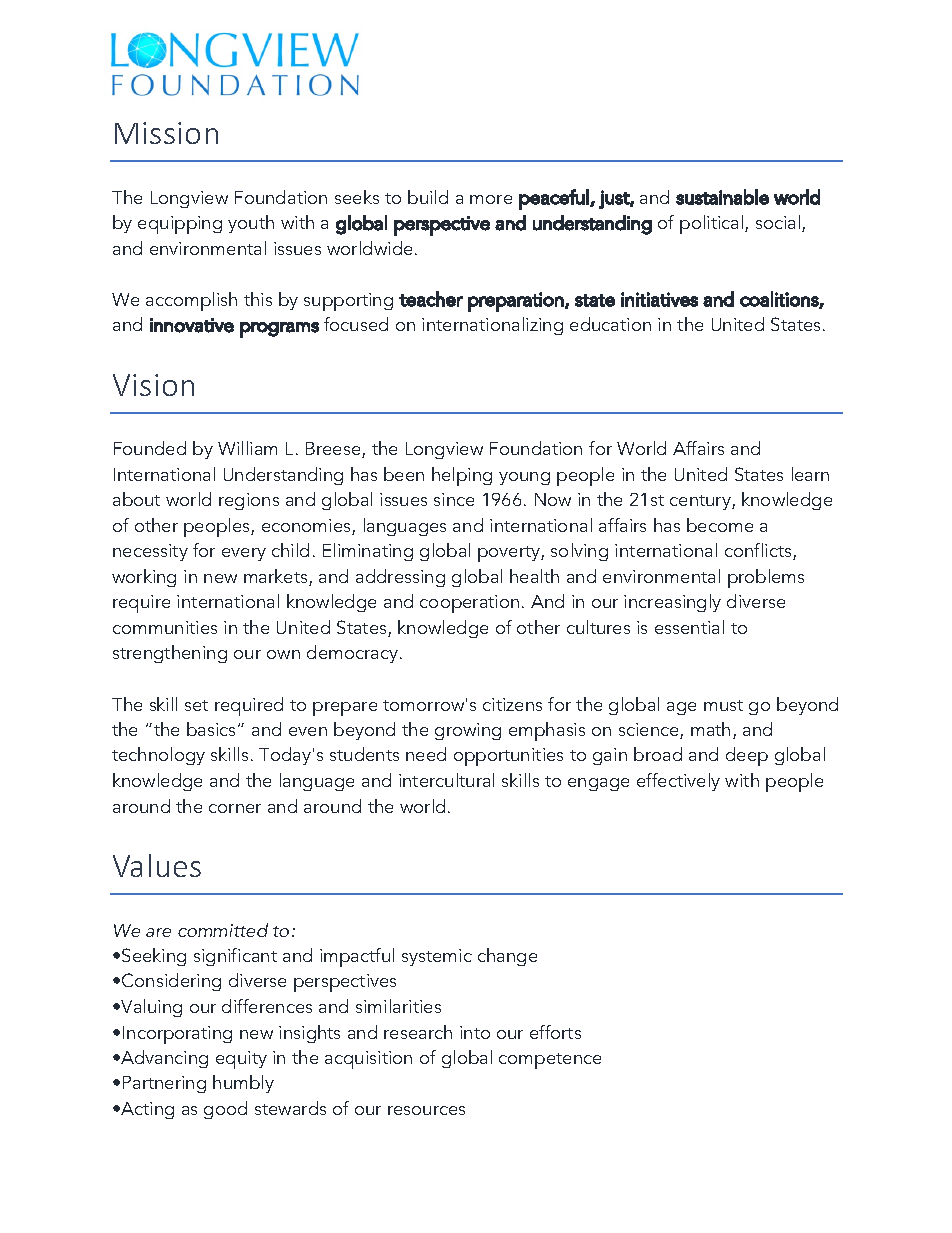 The height and width of the screenshot is (1233, 952). I want to click on cooperation, so click(469, 604).
